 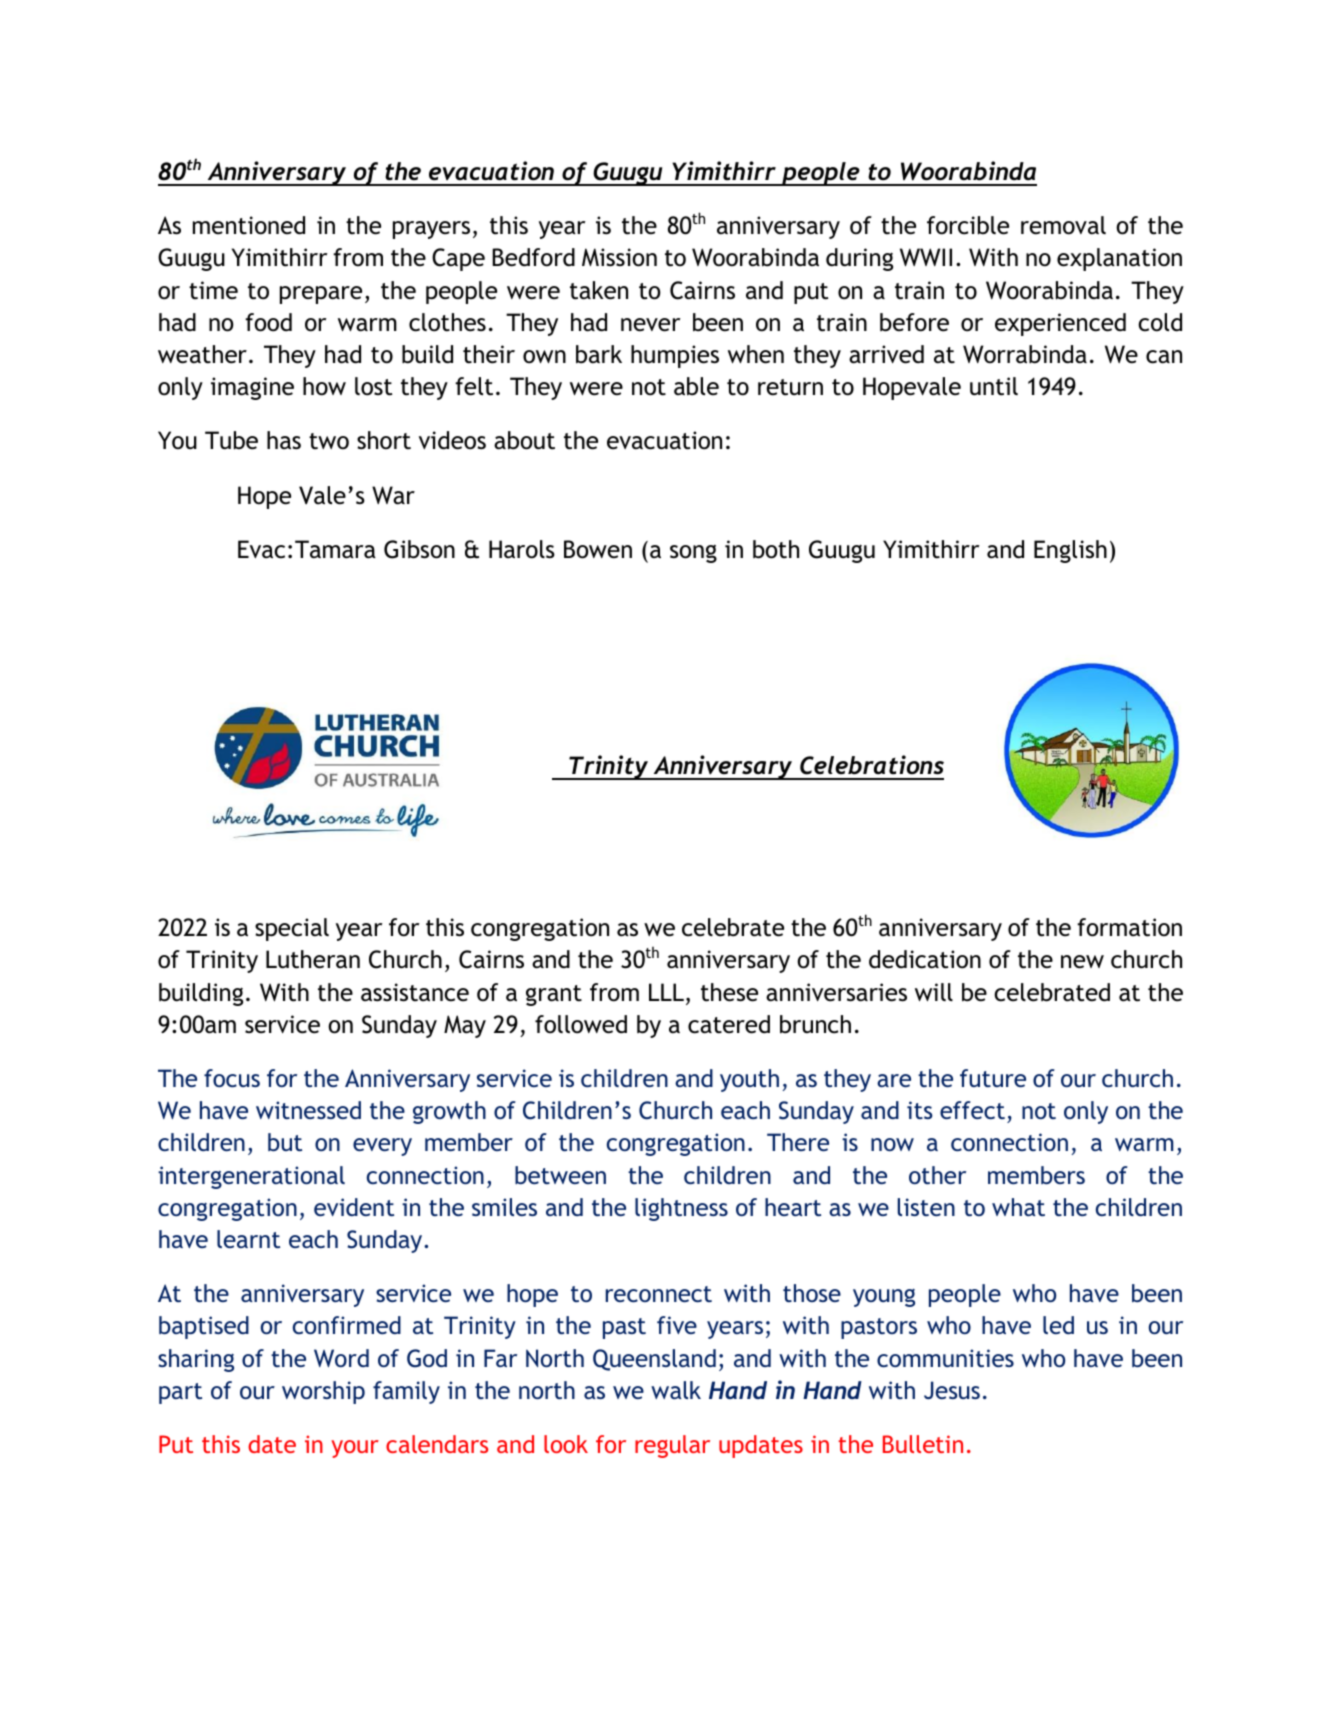 What do you see at coordinates (619, 257) in the screenshot?
I see `Mission` at bounding box center [619, 257].
